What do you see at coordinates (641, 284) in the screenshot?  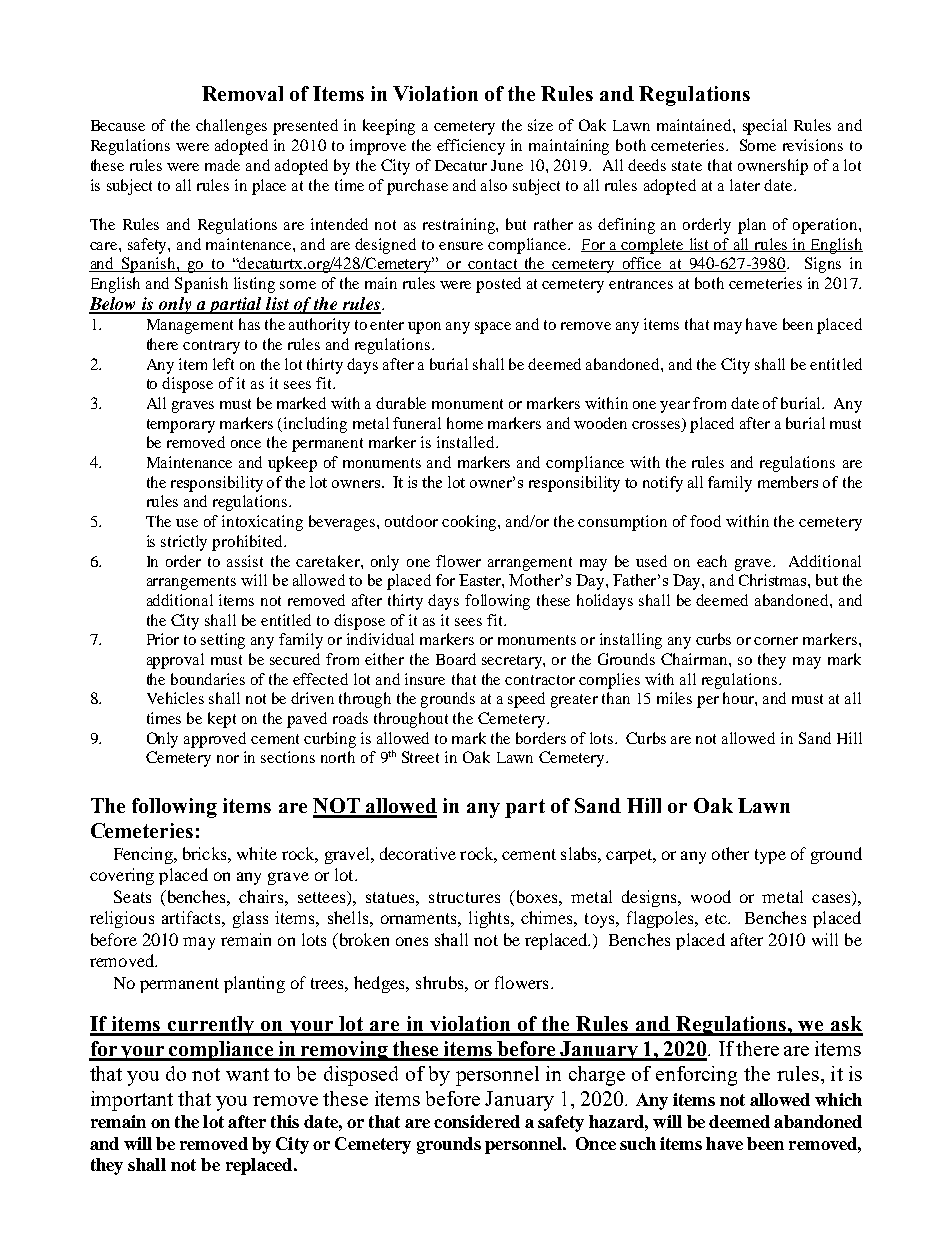 I see `entrances` at bounding box center [641, 284].
